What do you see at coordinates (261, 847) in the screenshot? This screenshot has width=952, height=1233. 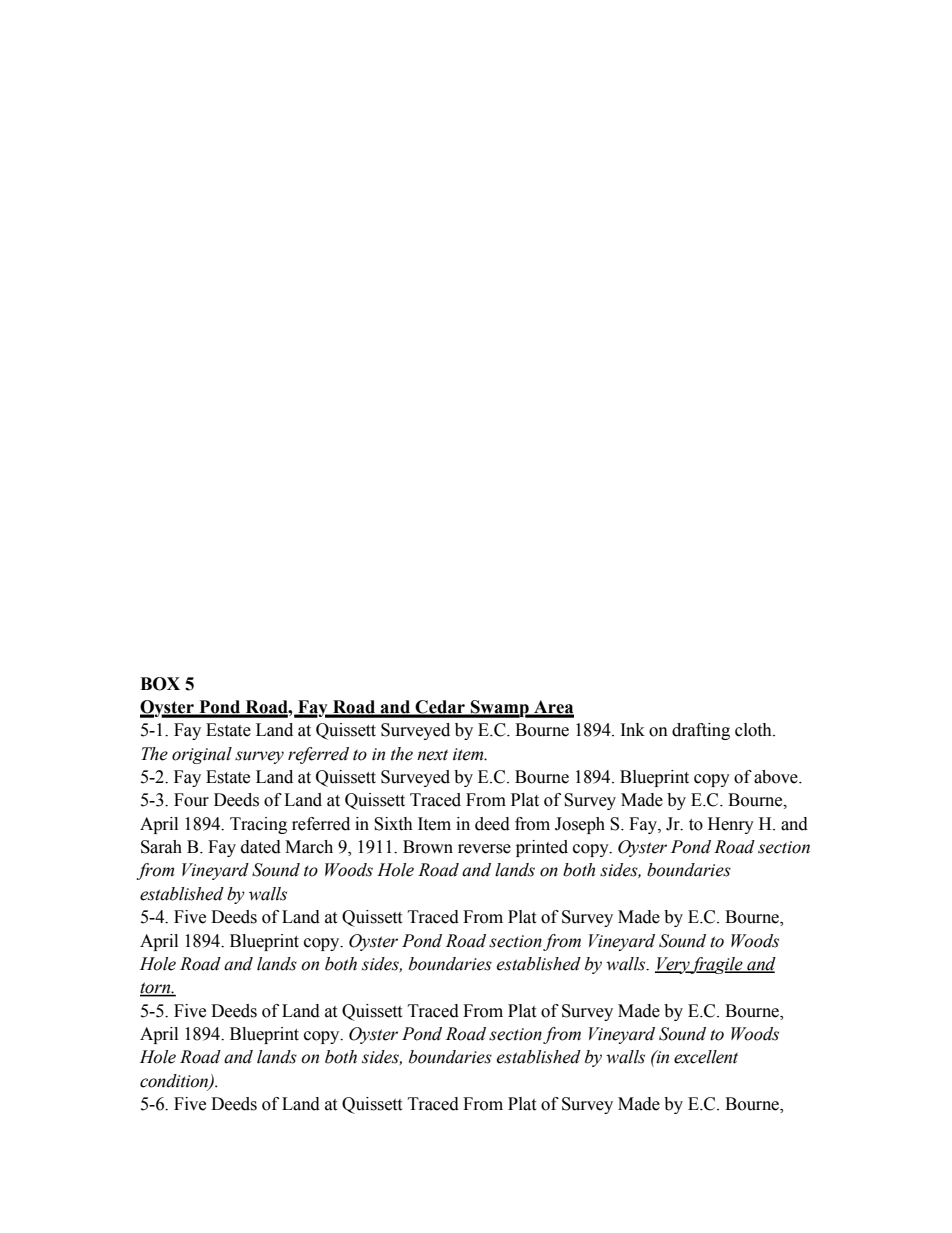 I see `dated` at bounding box center [261, 847].
